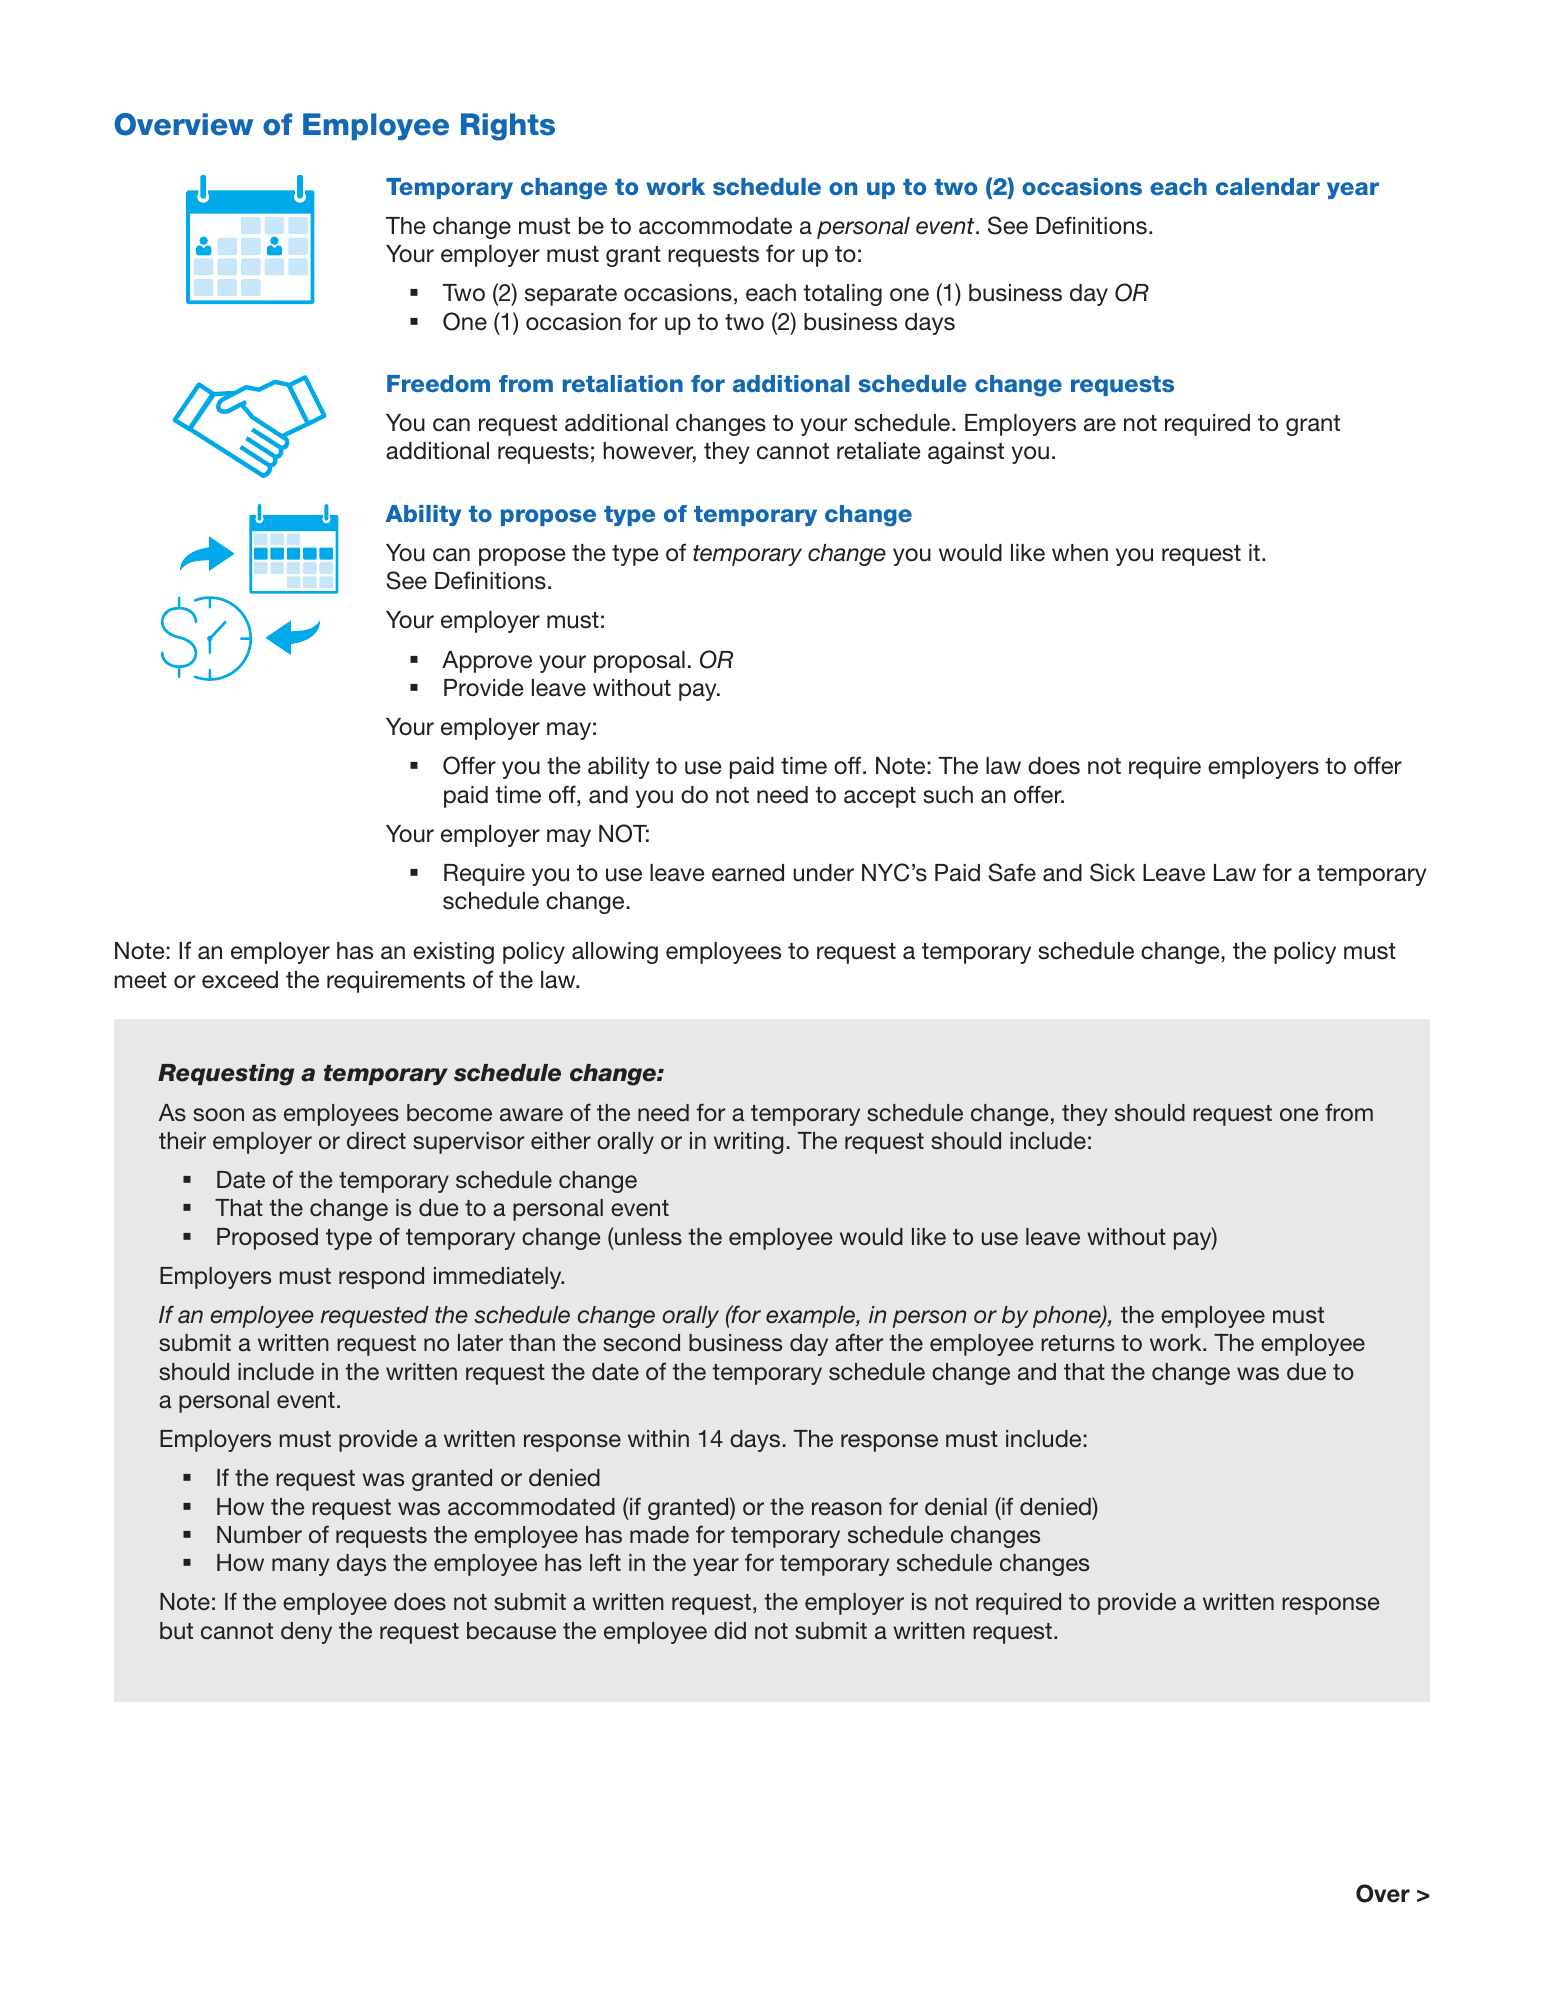  What do you see at coordinates (842, 295) in the screenshot?
I see `totaling` at bounding box center [842, 295].
